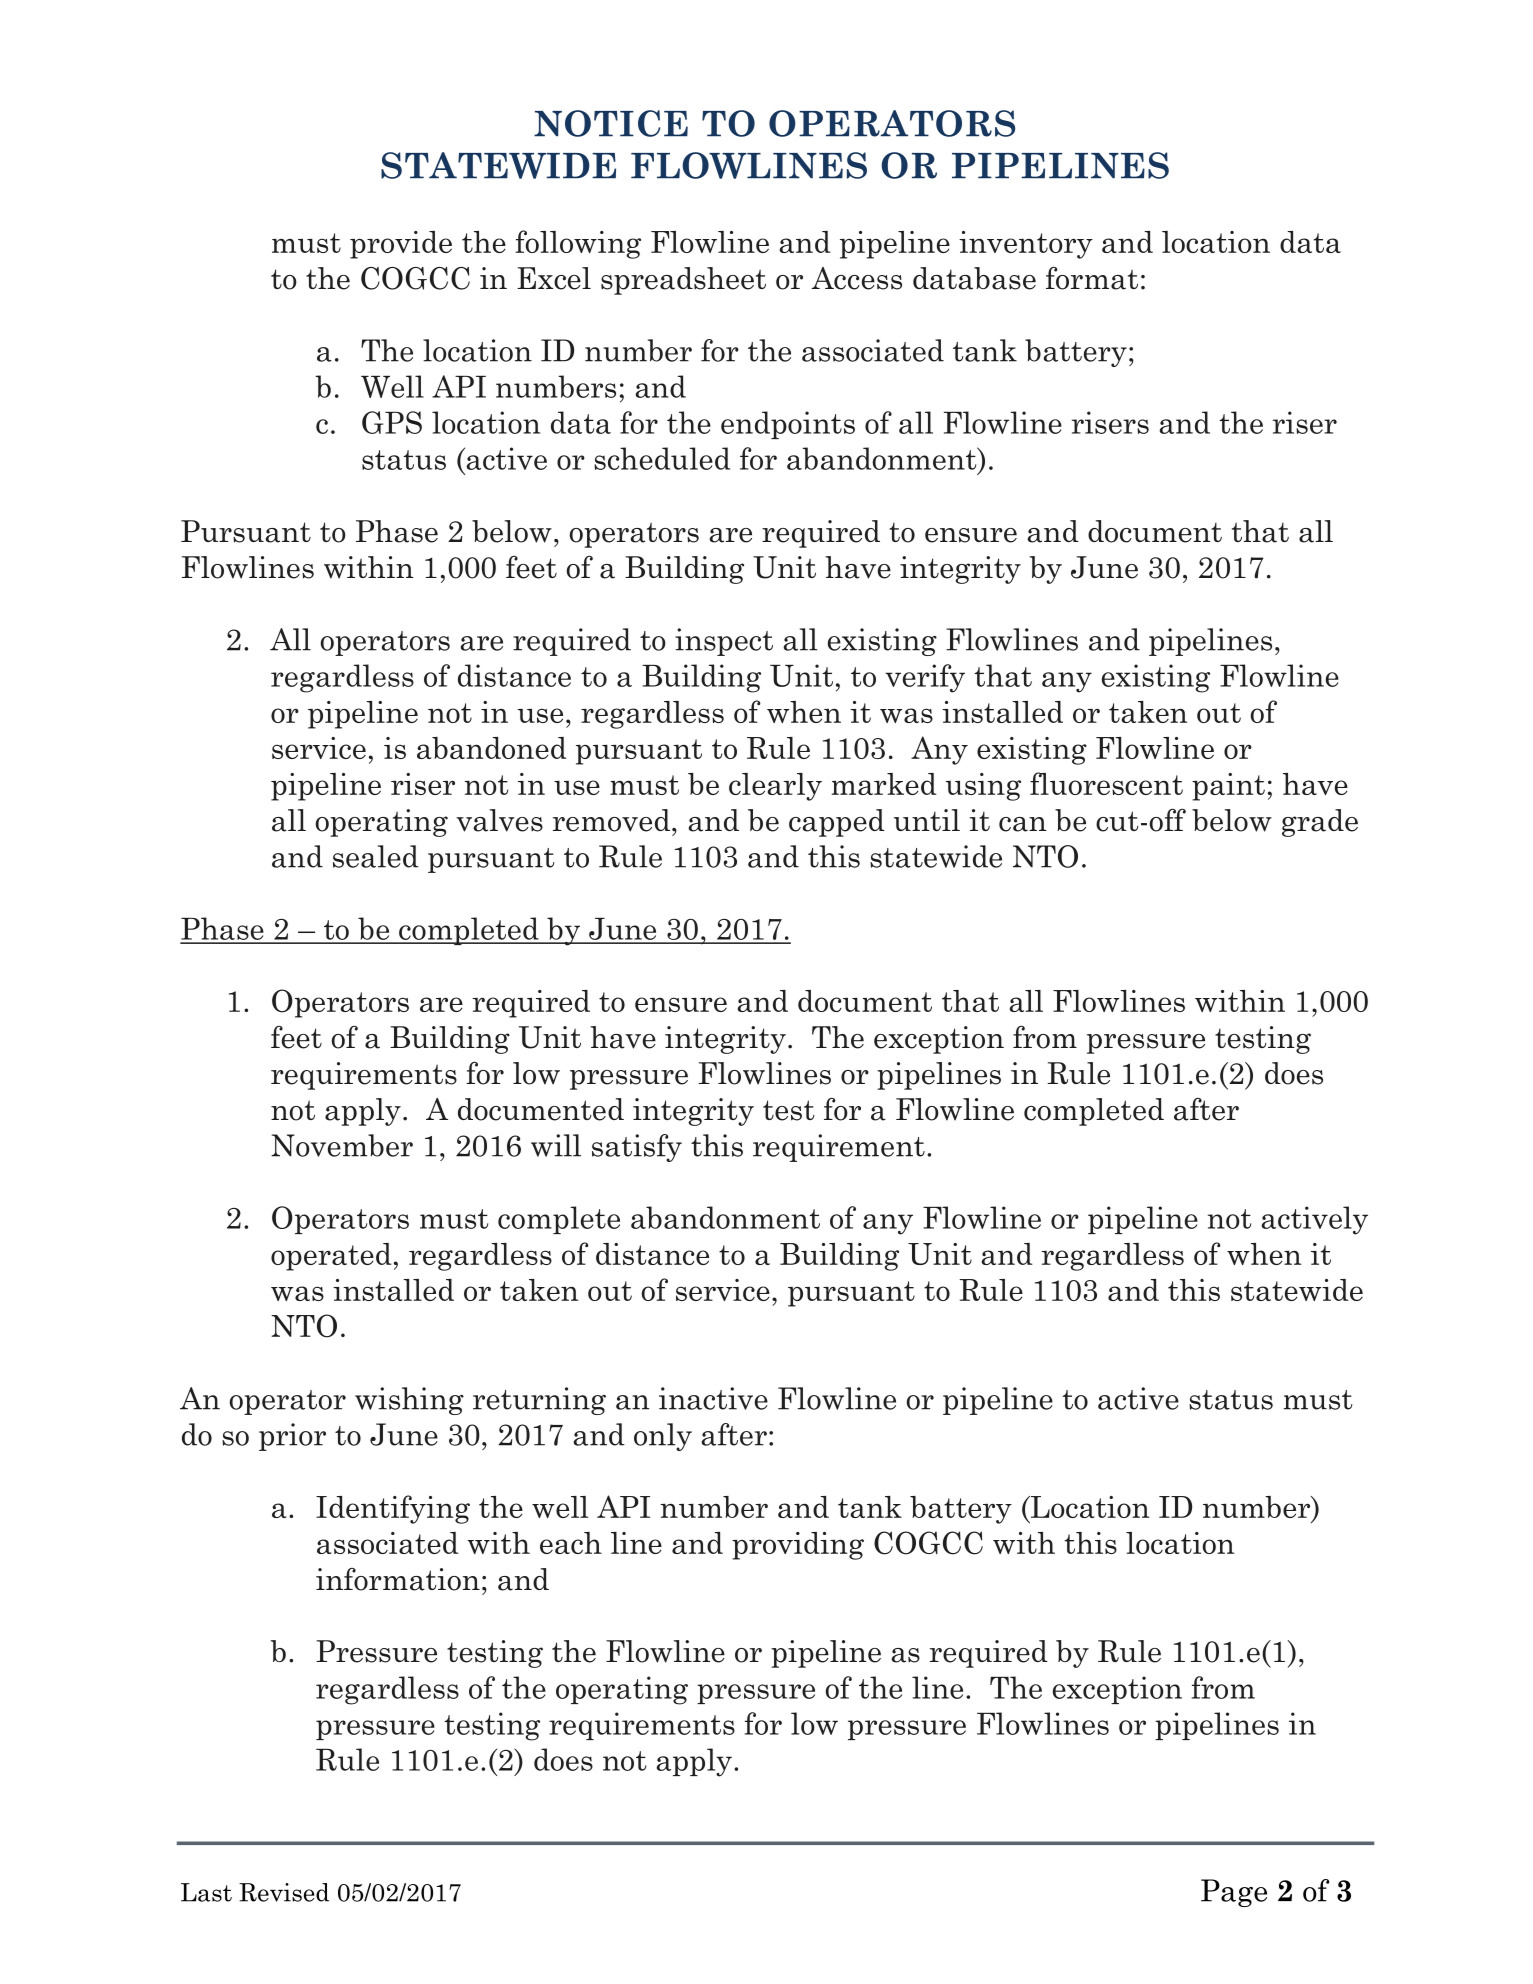 Image resolution: width=1533 pixels, height=1984 pixels. I want to click on satisfy, so click(637, 1148).
